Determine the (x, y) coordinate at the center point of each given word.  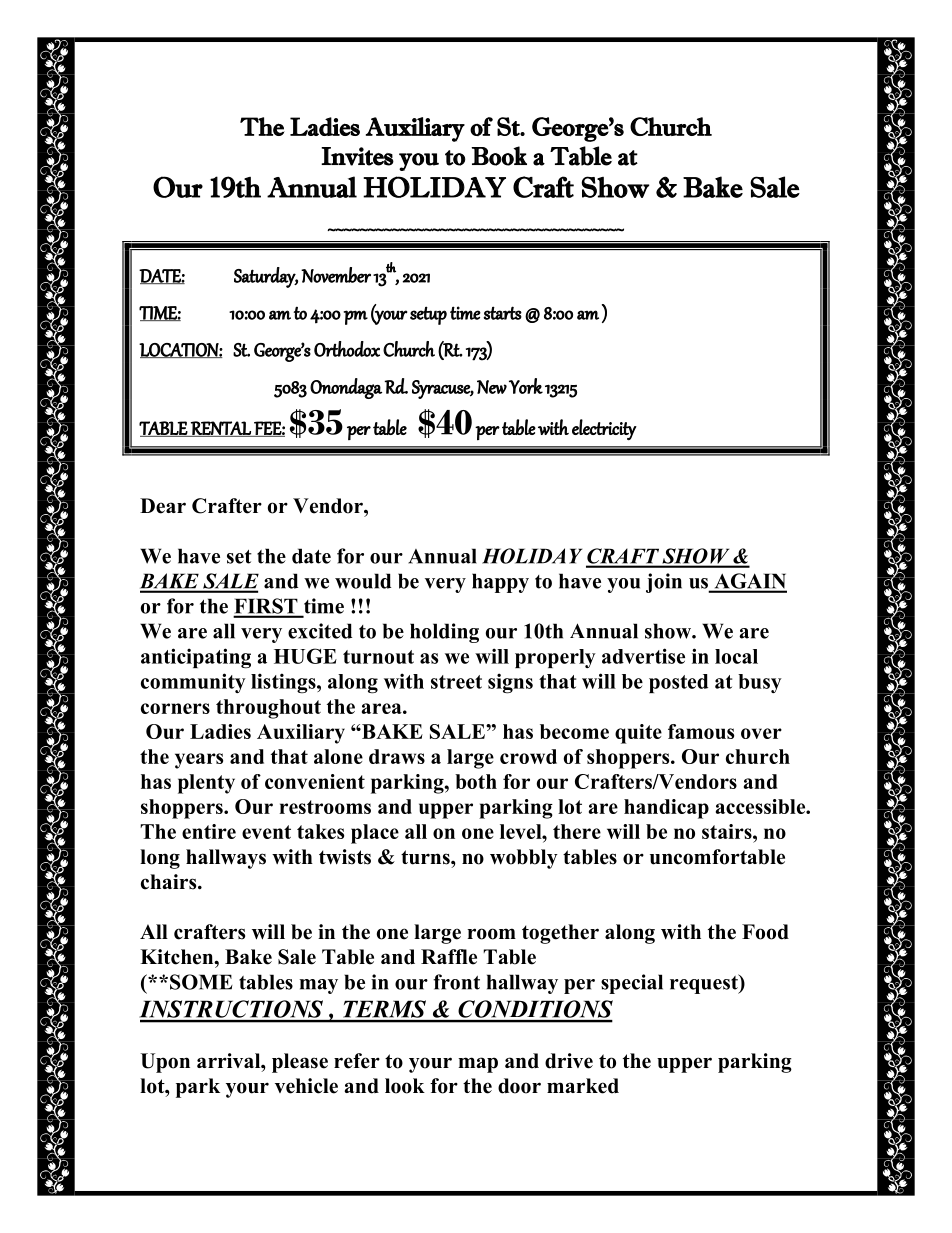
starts (502, 313)
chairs (170, 882)
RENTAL (221, 429)
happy (500, 583)
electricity (604, 429)
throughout (268, 709)
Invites (357, 156)
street (456, 682)
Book (499, 156)
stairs (728, 831)
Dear (163, 506)
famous (701, 731)
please (300, 1063)
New (492, 387)
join (664, 583)
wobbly (524, 859)
